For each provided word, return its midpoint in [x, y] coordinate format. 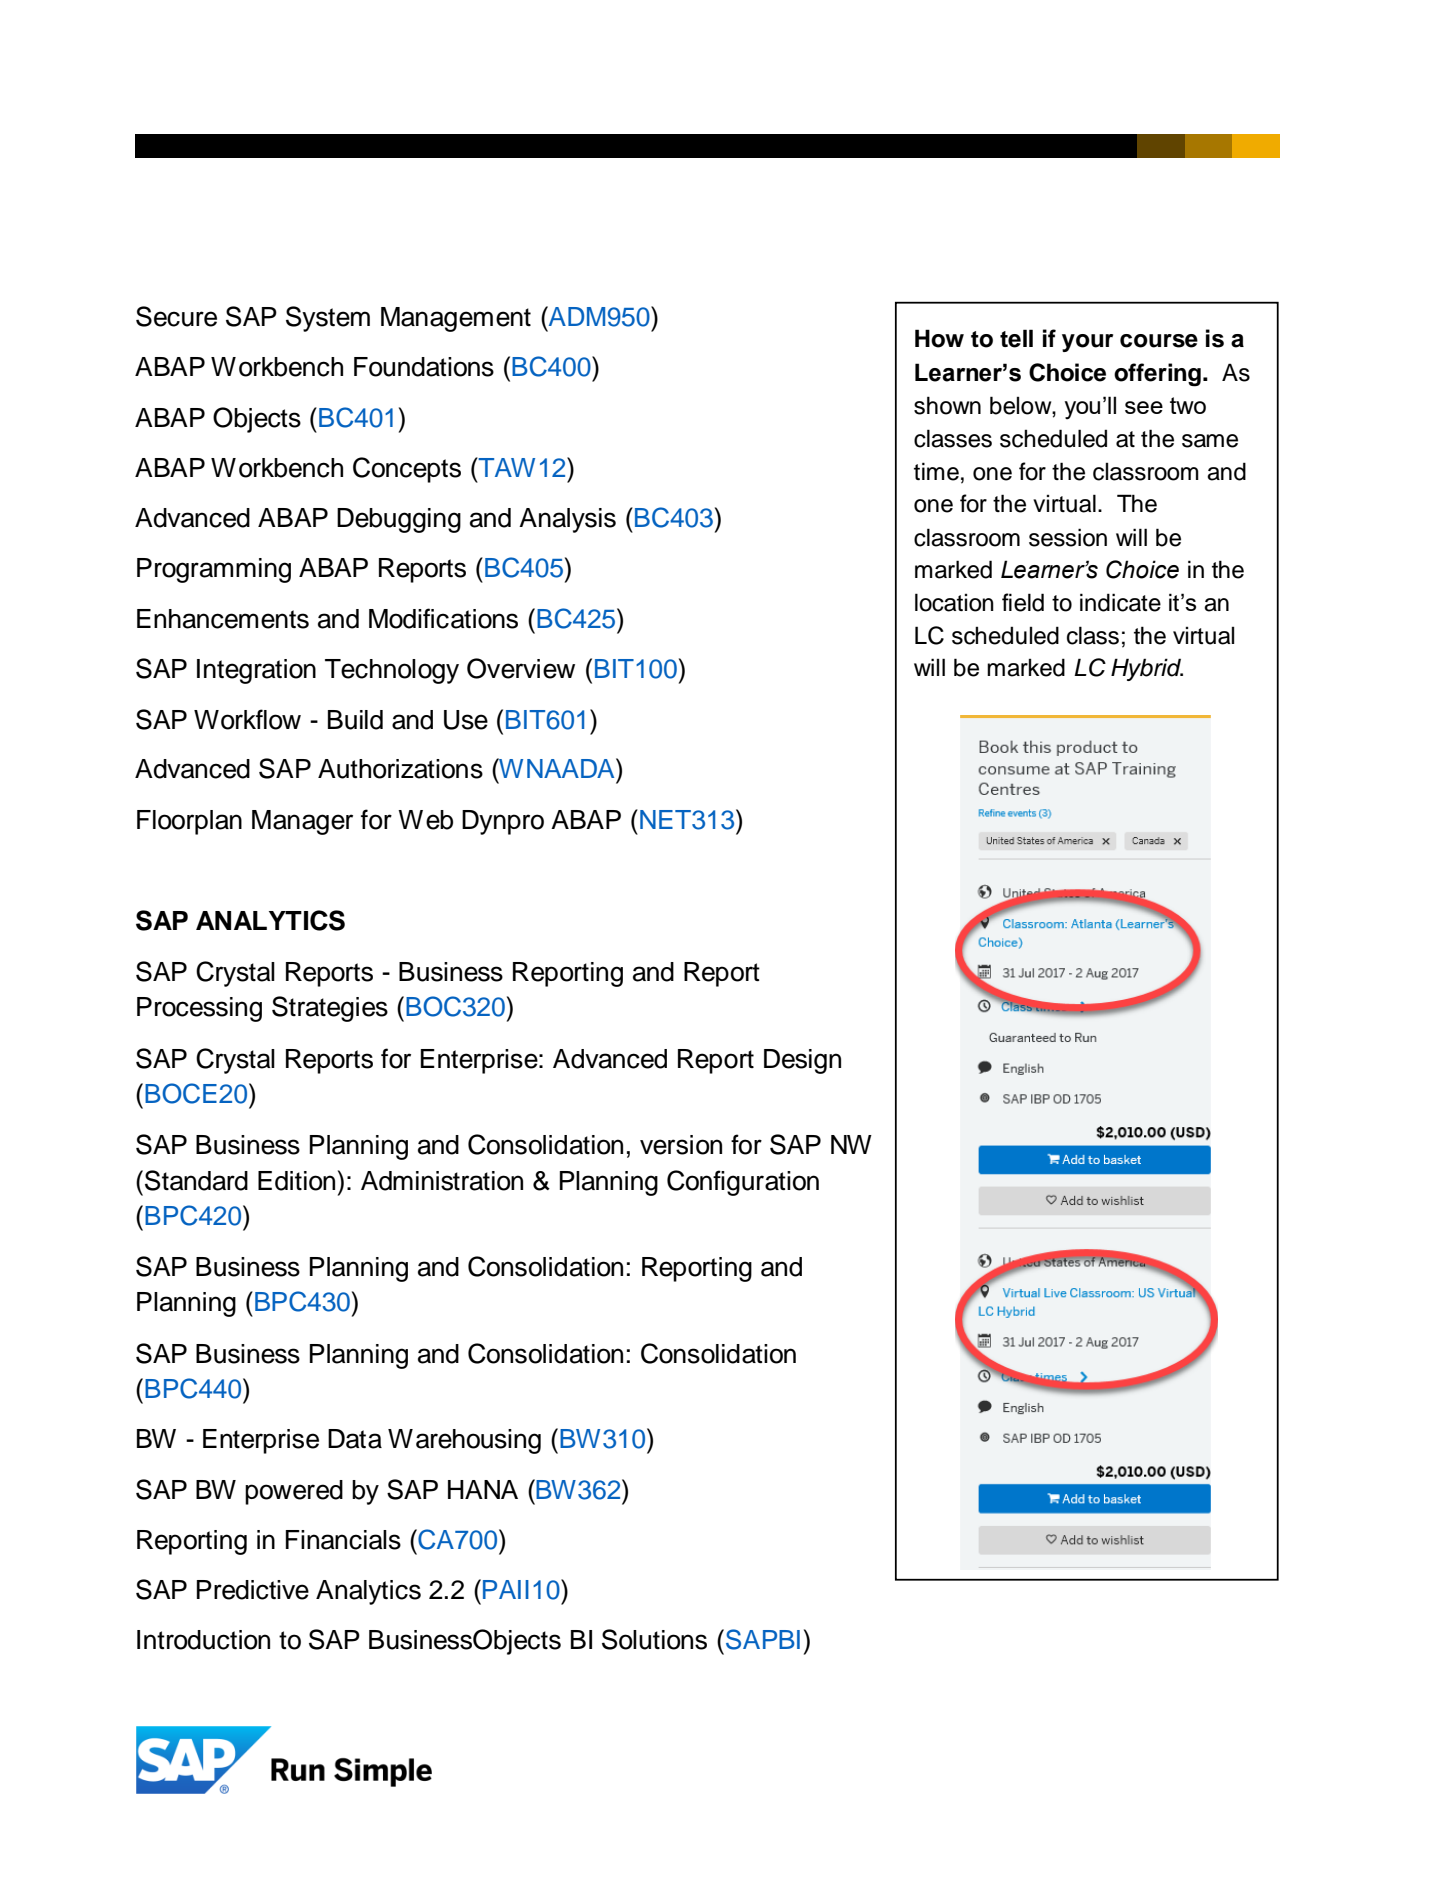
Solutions [654, 1639]
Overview [521, 668]
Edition [296, 1181]
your [1087, 343]
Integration [256, 671]
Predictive [253, 1590]
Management [456, 319]
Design [802, 1061]
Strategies [330, 1009]
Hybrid [1147, 669]
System [328, 319]
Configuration [743, 1183]
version [681, 1145]
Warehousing [464, 1441]
